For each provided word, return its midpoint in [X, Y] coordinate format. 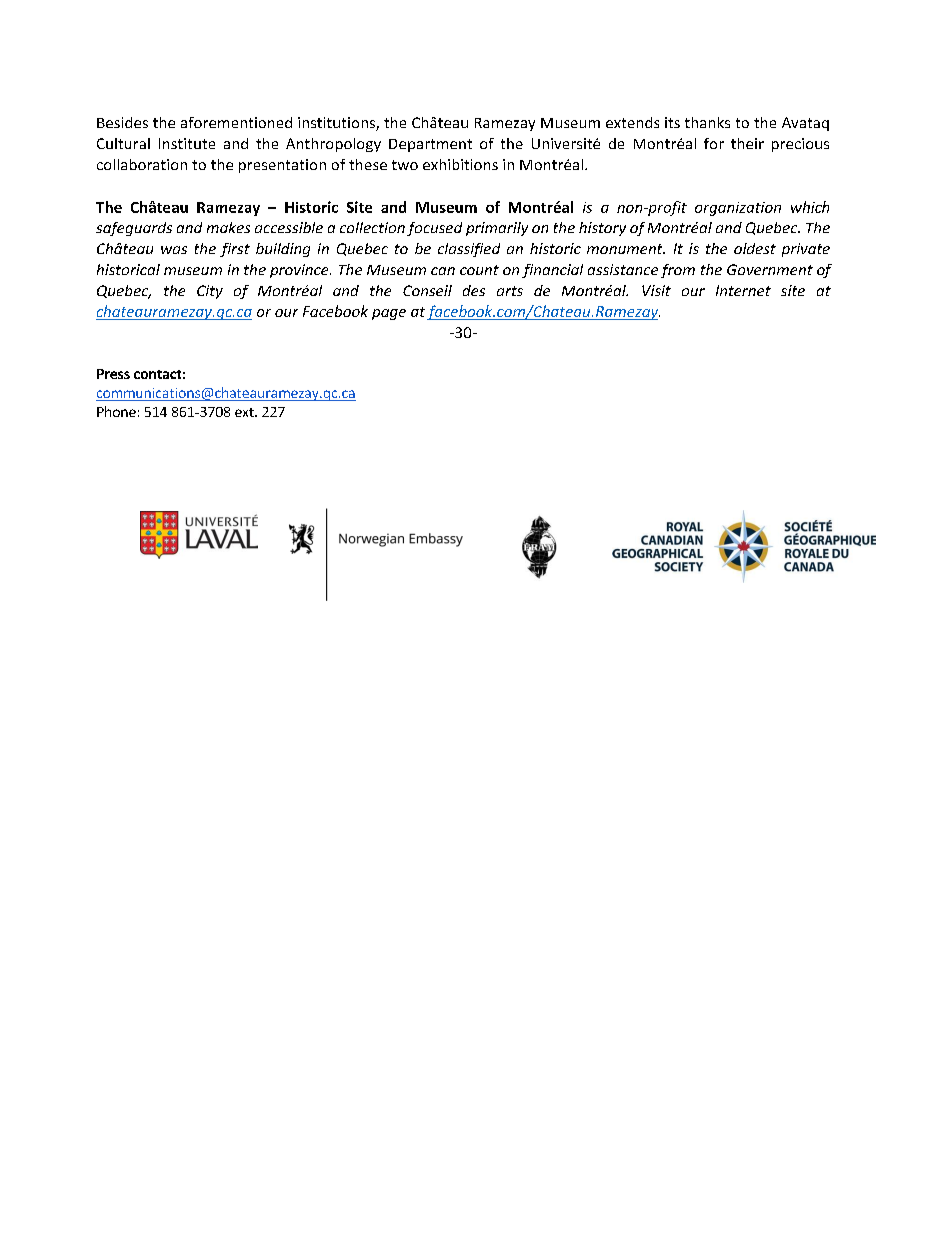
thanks [707, 122]
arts [510, 291]
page [389, 314]
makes [228, 227]
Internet [743, 290]
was [174, 250]
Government [770, 269]
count [479, 270]
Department [430, 145]
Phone [116, 411]
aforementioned [236, 122]
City [210, 292]
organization [738, 209]
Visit [656, 290]
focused [434, 229]
